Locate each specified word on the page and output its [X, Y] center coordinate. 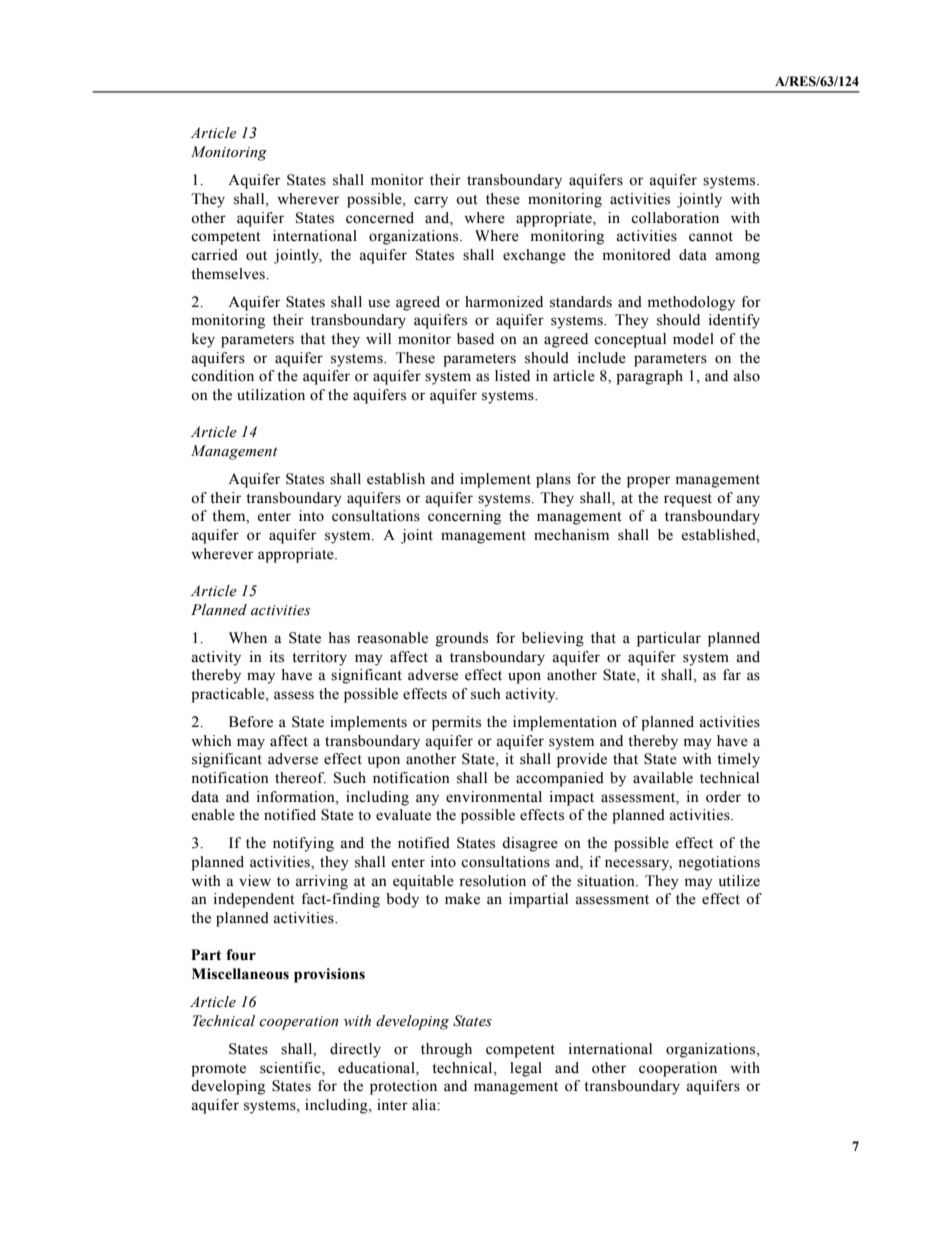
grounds [462, 639]
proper [648, 482]
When [248, 638]
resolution [492, 881]
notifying [303, 844]
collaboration [675, 218]
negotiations [719, 863]
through [446, 1050]
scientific [291, 1068]
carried [214, 255]
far [732, 674]
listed [512, 376]
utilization [271, 395]
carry [431, 202]
